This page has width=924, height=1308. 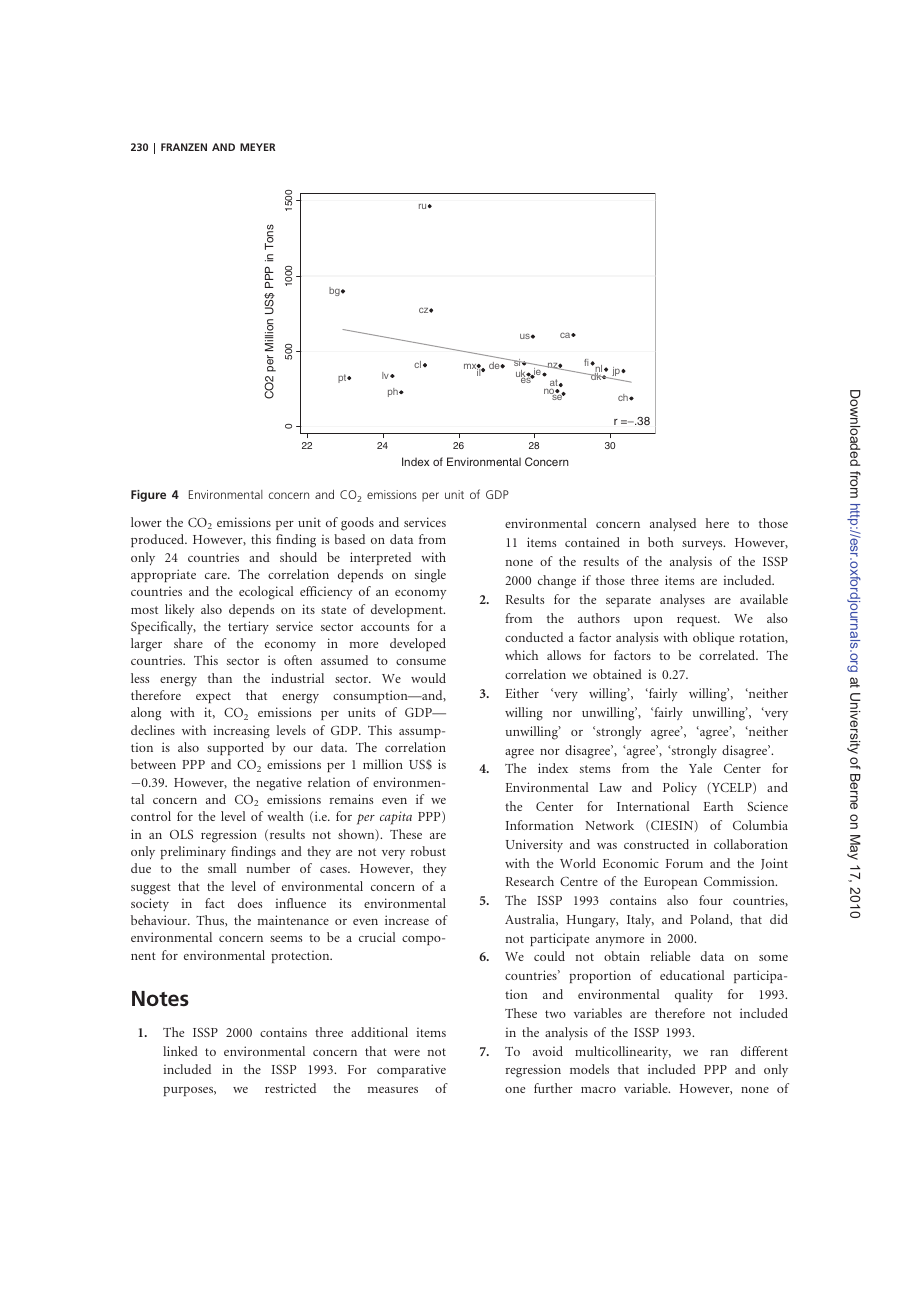 I want to click on different, so click(x=764, y=1051).
